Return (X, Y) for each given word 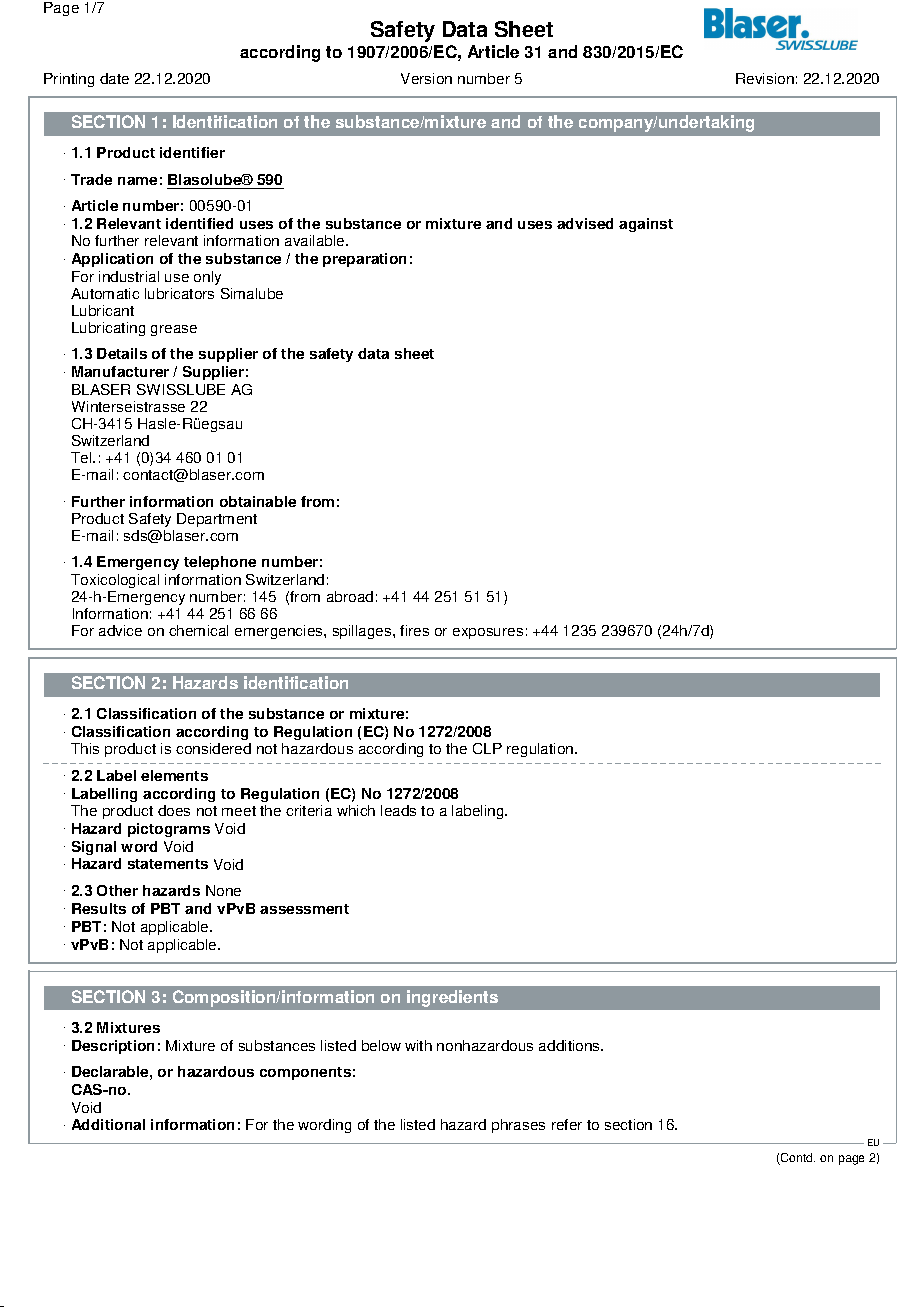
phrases (518, 1126)
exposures (488, 633)
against (646, 225)
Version (426, 78)
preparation (364, 260)
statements (168, 864)
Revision (765, 78)
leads (398, 810)
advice (120, 630)
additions (570, 1045)
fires (414, 630)
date (114, 78)
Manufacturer (120, 371)
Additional (108, 1124)
